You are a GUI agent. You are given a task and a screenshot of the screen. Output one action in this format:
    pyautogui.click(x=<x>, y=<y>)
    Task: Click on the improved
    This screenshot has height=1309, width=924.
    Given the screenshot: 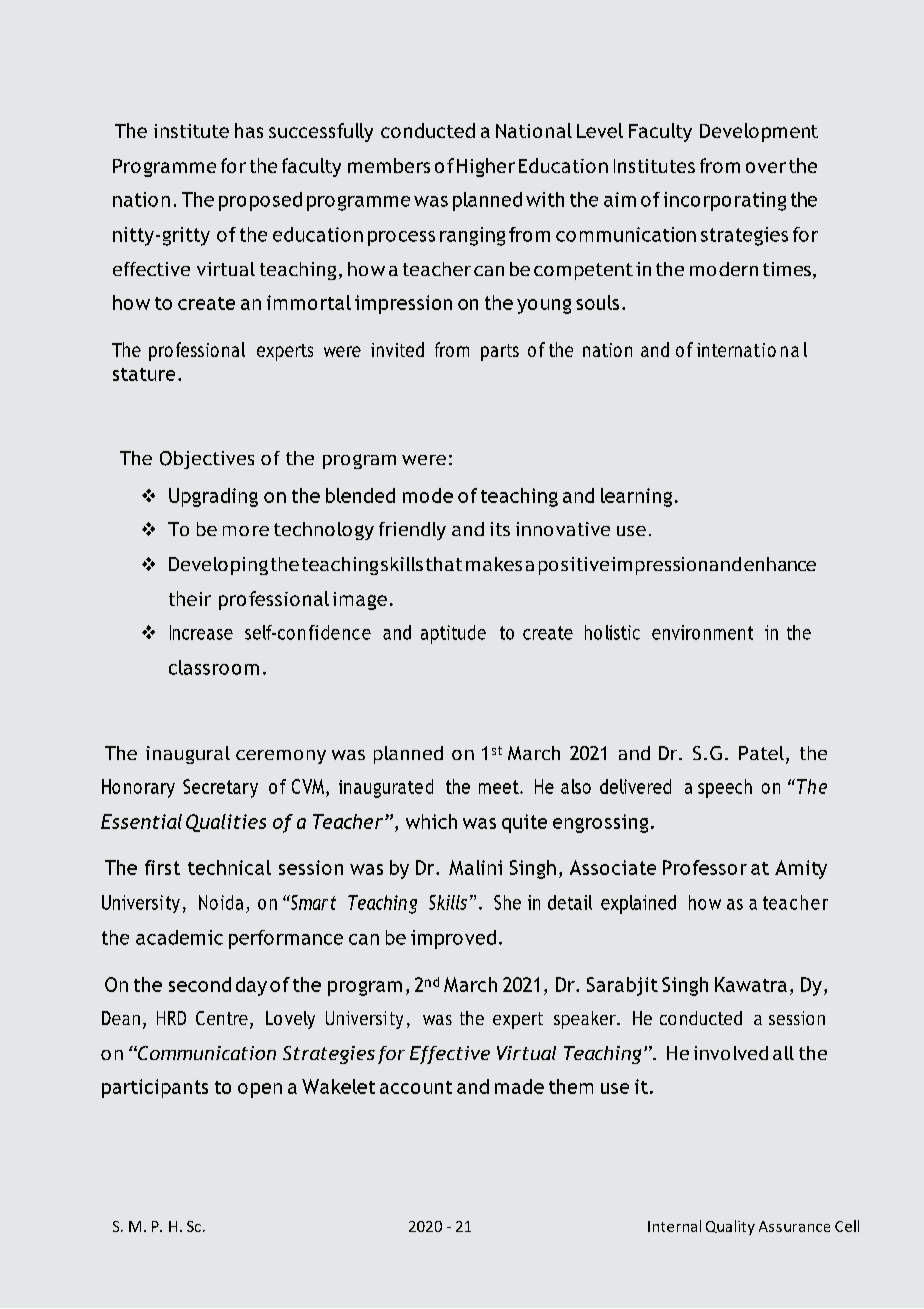 What is the action you would take?
    pyautogui.click(x=453, y=939)
